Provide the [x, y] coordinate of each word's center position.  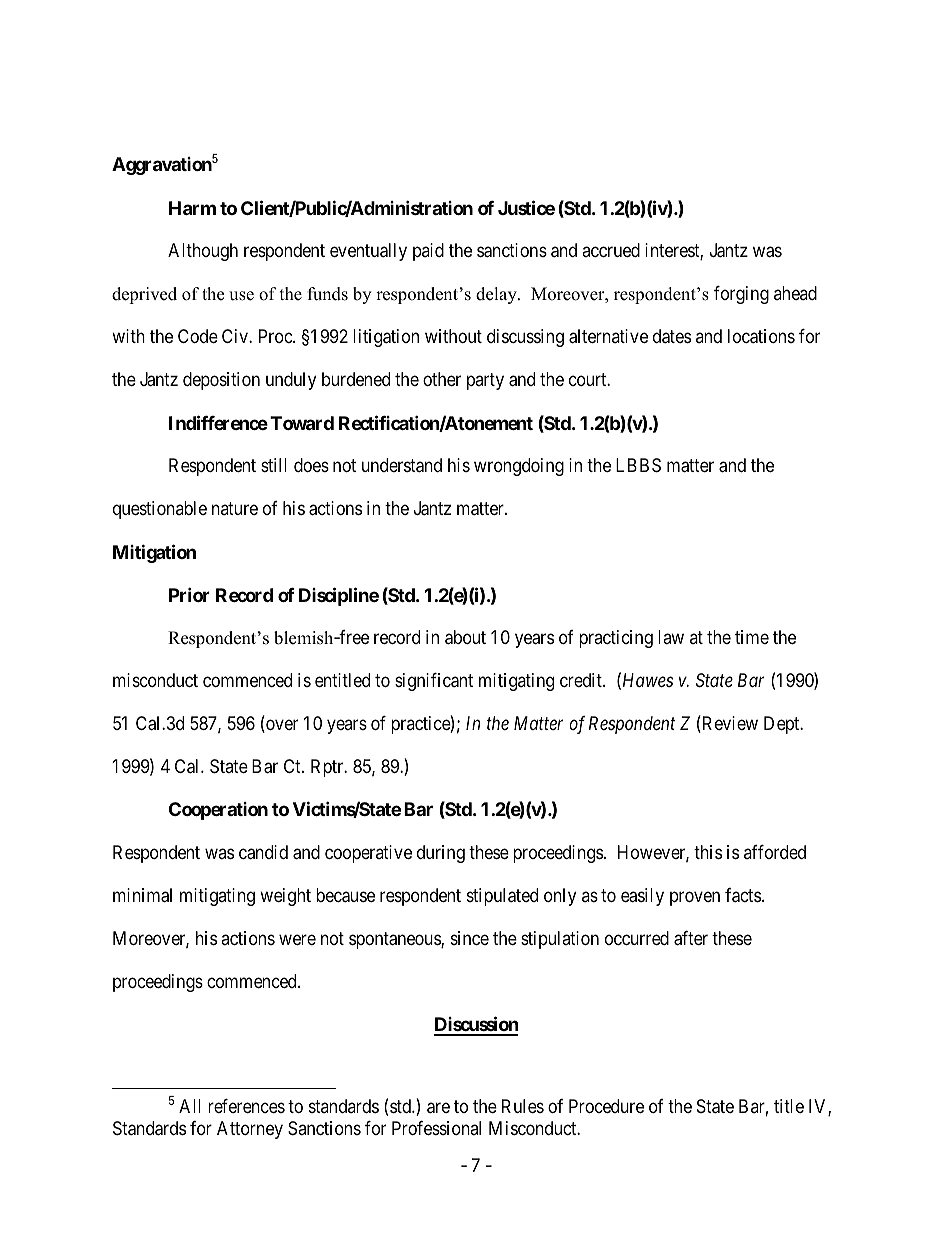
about [465, 637]
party [485, 381]
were [297, 939]
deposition [221, 381]
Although [203, 252]
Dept [783, 725]
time [752, 637]
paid [428, 252]
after [691, 938]
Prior [189, 594]
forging [741, 295]
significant [434, 682]
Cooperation [218, 811]
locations [761, 336]
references [246, 1106]
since [470, 938]
